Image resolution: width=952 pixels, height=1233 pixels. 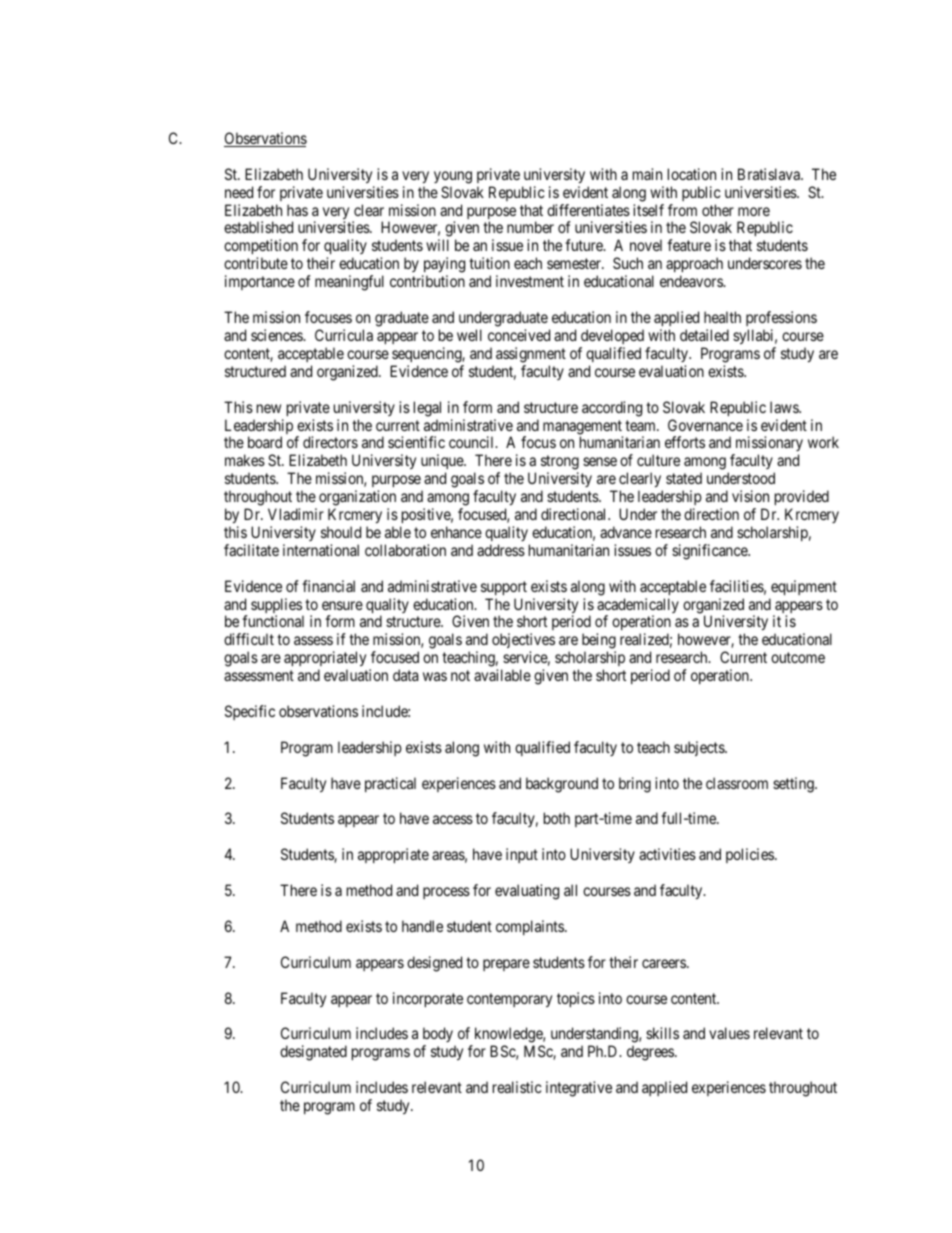 I want to click on management, so click(x=583, y=428).
